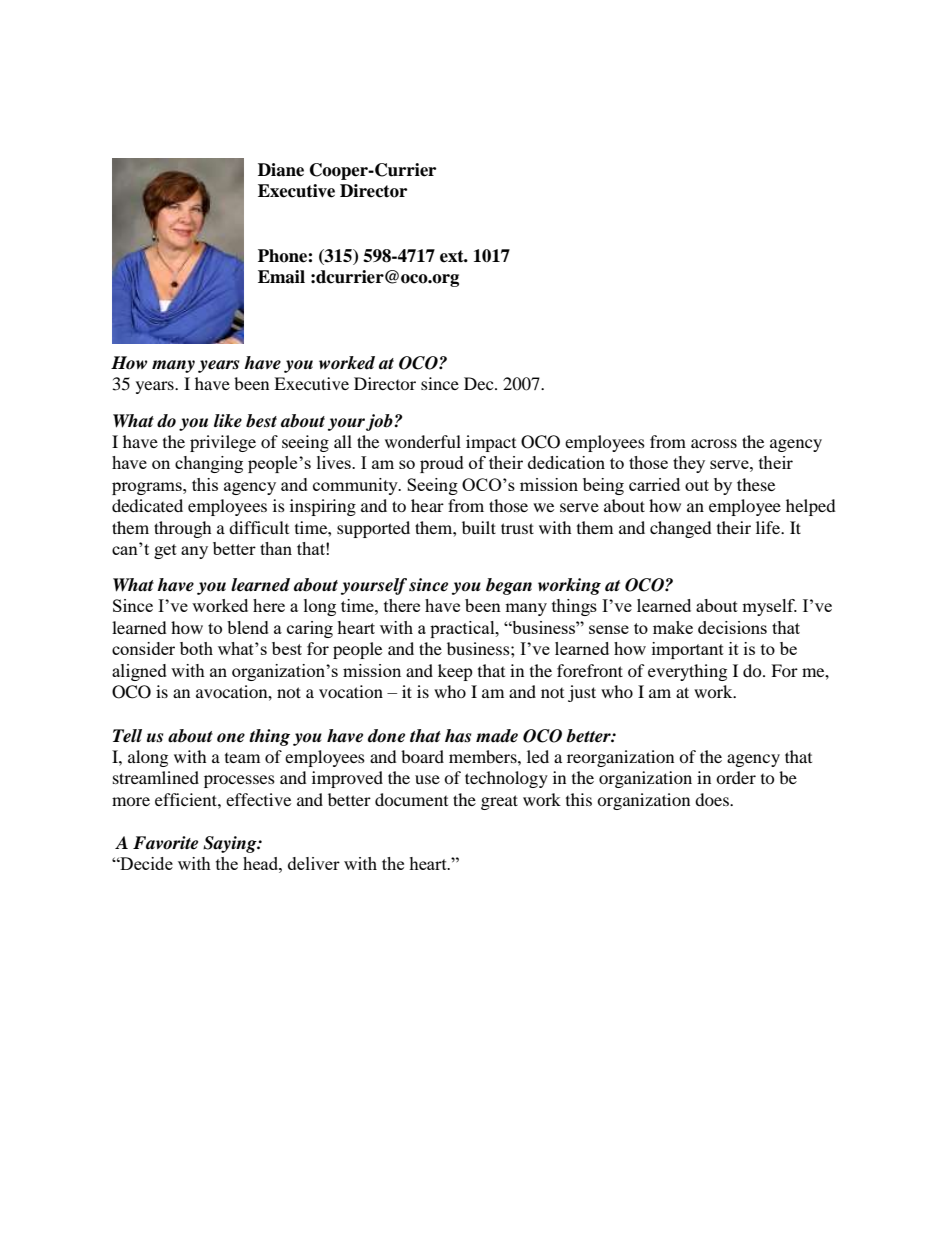  What do you see at coordinates (688, 650) in the screenshot?
I see `important` at bounding box center [688, 650].
